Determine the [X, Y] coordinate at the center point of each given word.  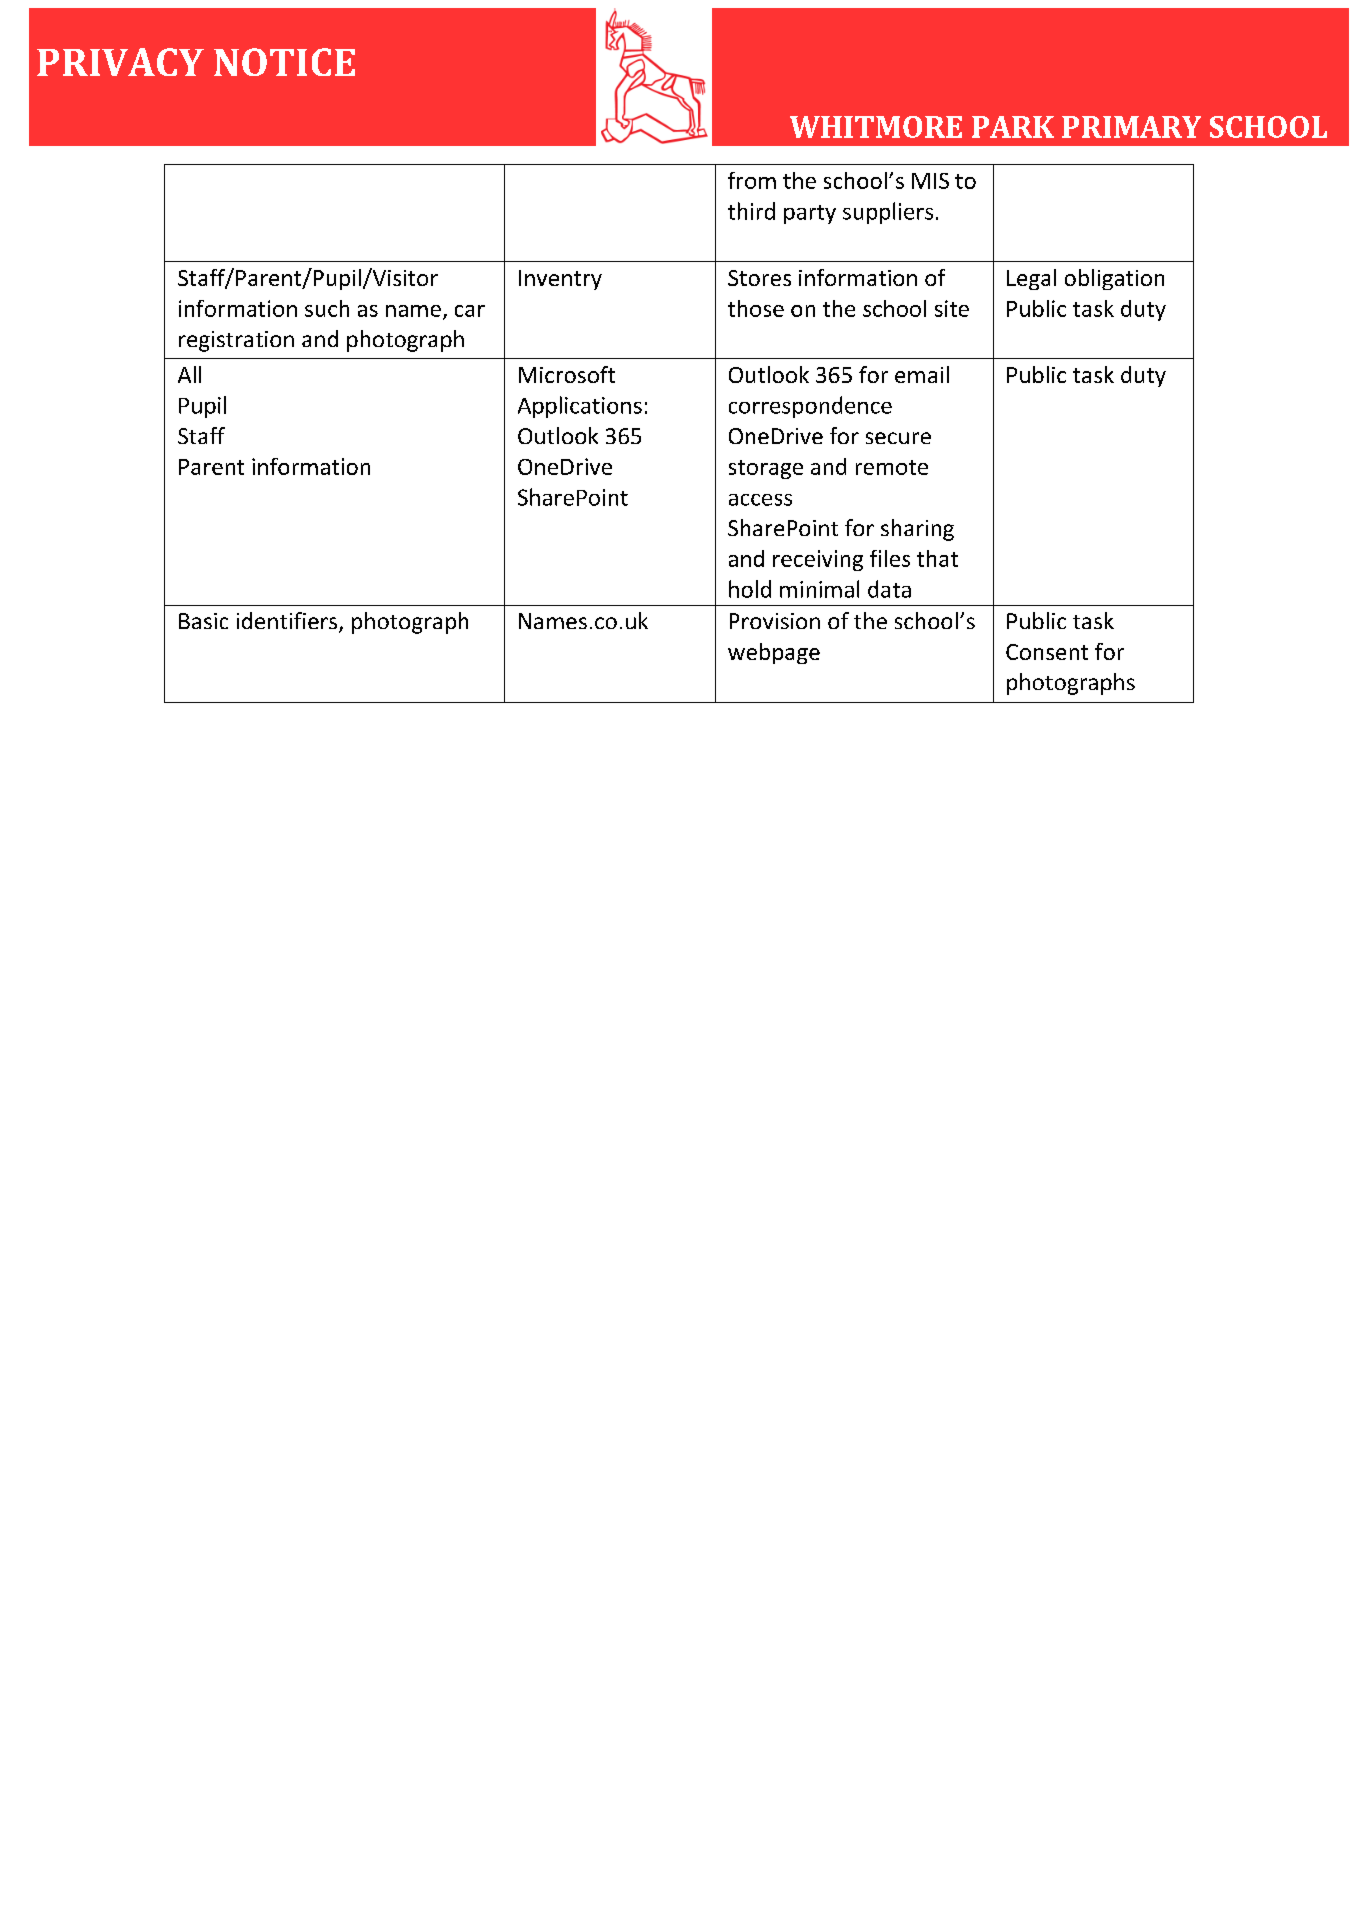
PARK [1013, 127]
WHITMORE [876, 127]
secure [898, 438]
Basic [203, 621]
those [756, 308]
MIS [930, 181]
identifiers [288, 622]
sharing [917, 530]
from [752, 180]
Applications [580, 407]
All [189, 374]
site [952, 308]
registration [236, 341]
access [760, 500]
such [327, 308]
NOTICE [284, 62]
